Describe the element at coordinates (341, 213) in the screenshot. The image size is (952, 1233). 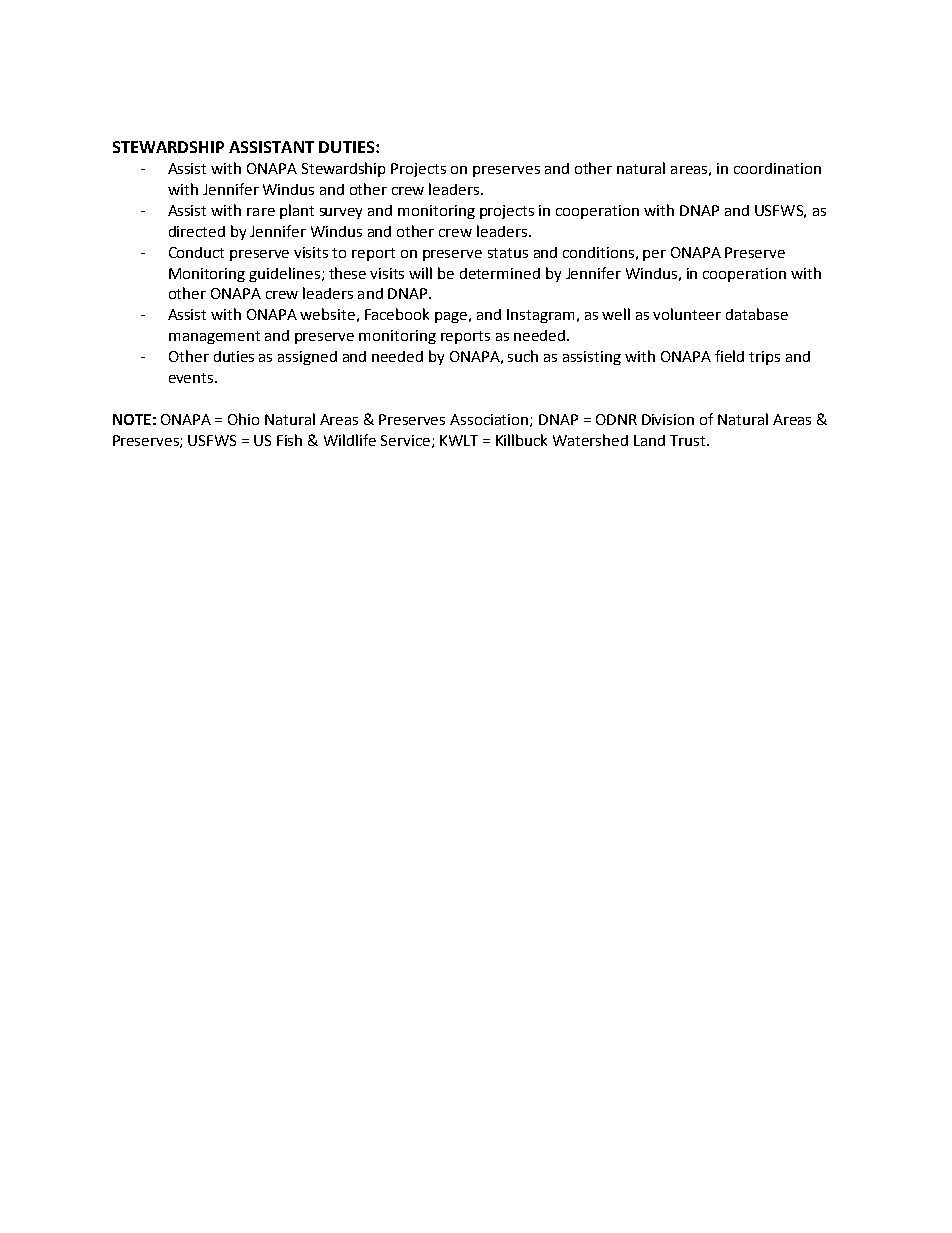
I see `survey` at that location.
